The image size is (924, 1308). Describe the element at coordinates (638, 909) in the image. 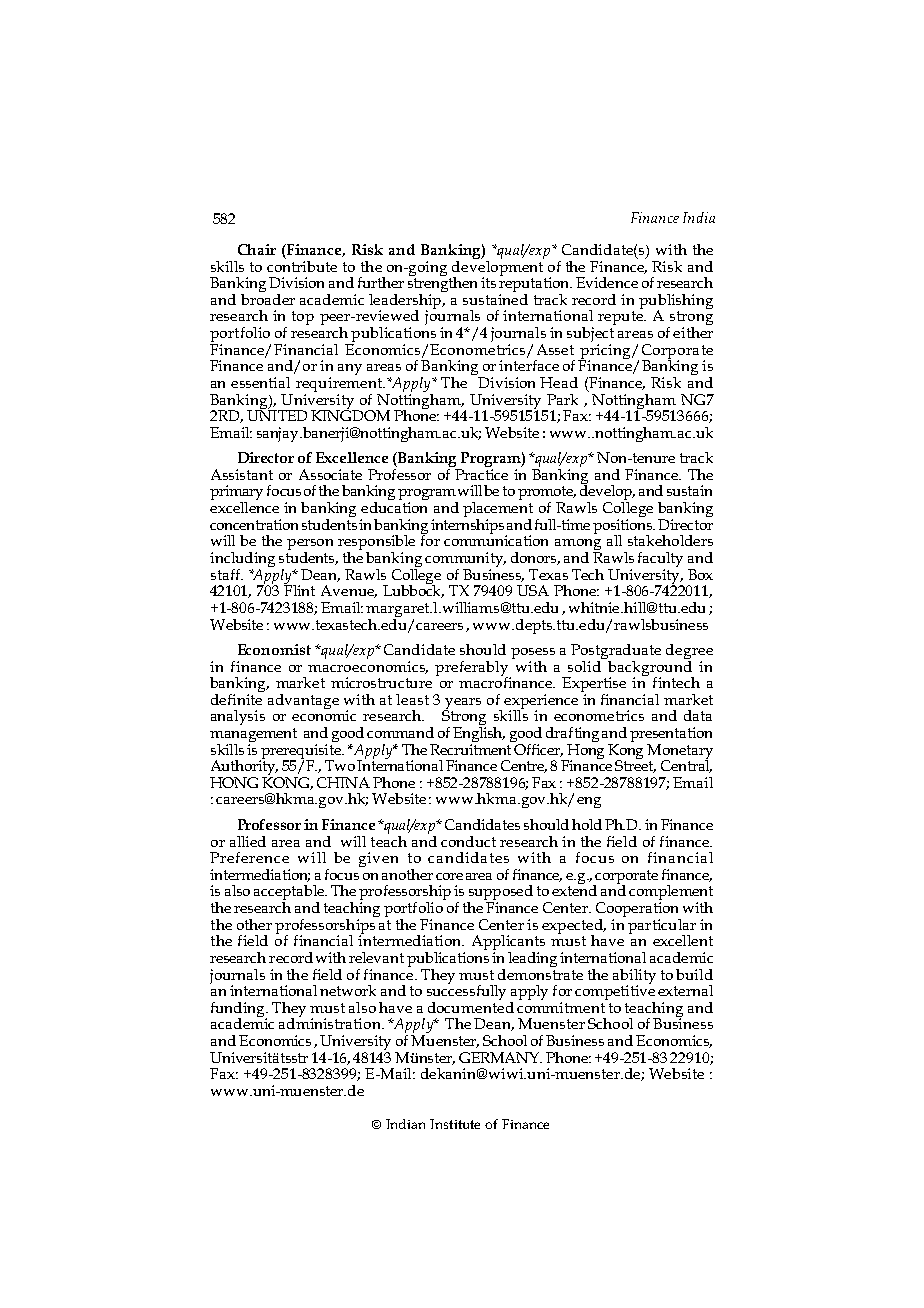

I see `Cooperation` at that location.
